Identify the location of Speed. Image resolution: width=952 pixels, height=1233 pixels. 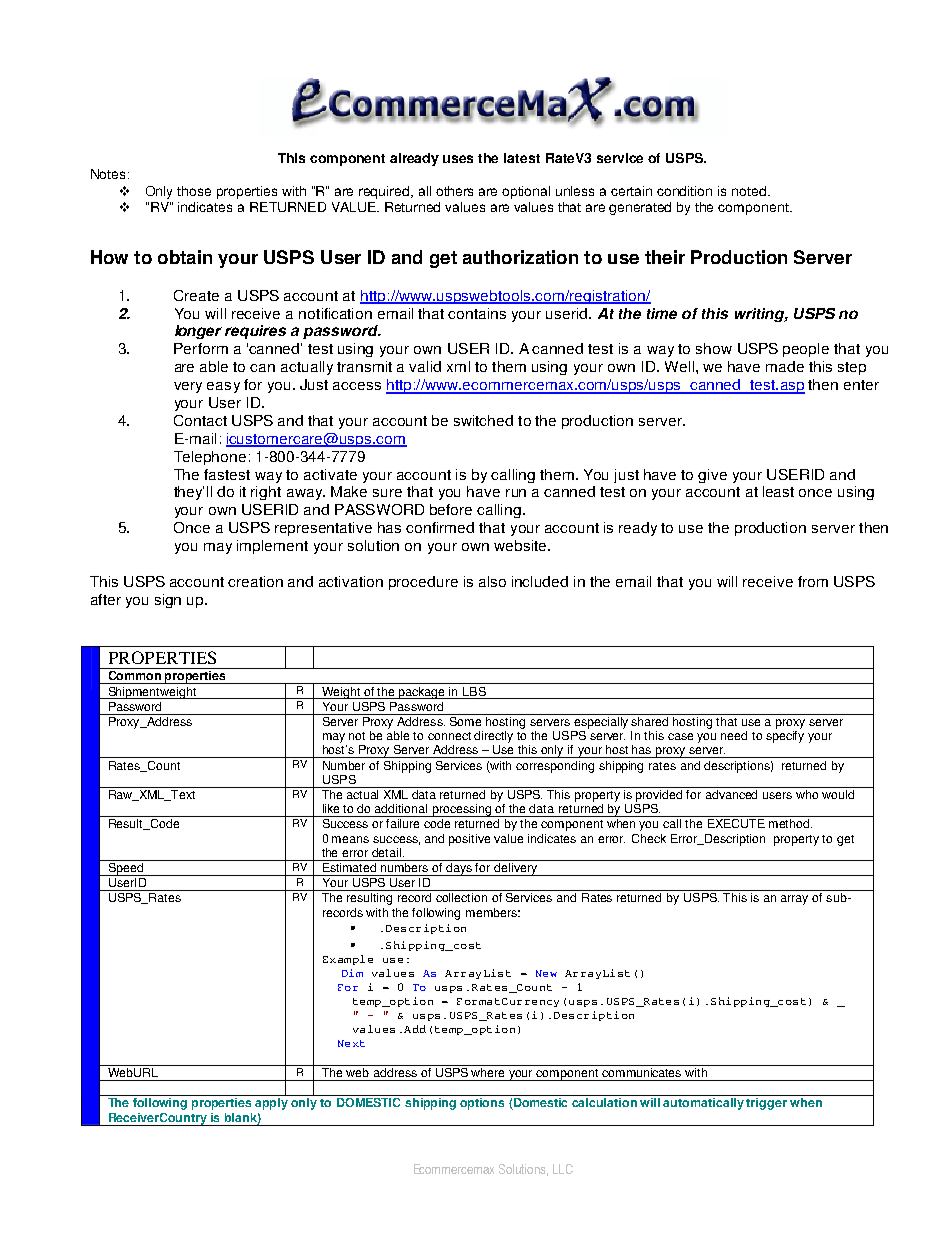
(126, 868).
